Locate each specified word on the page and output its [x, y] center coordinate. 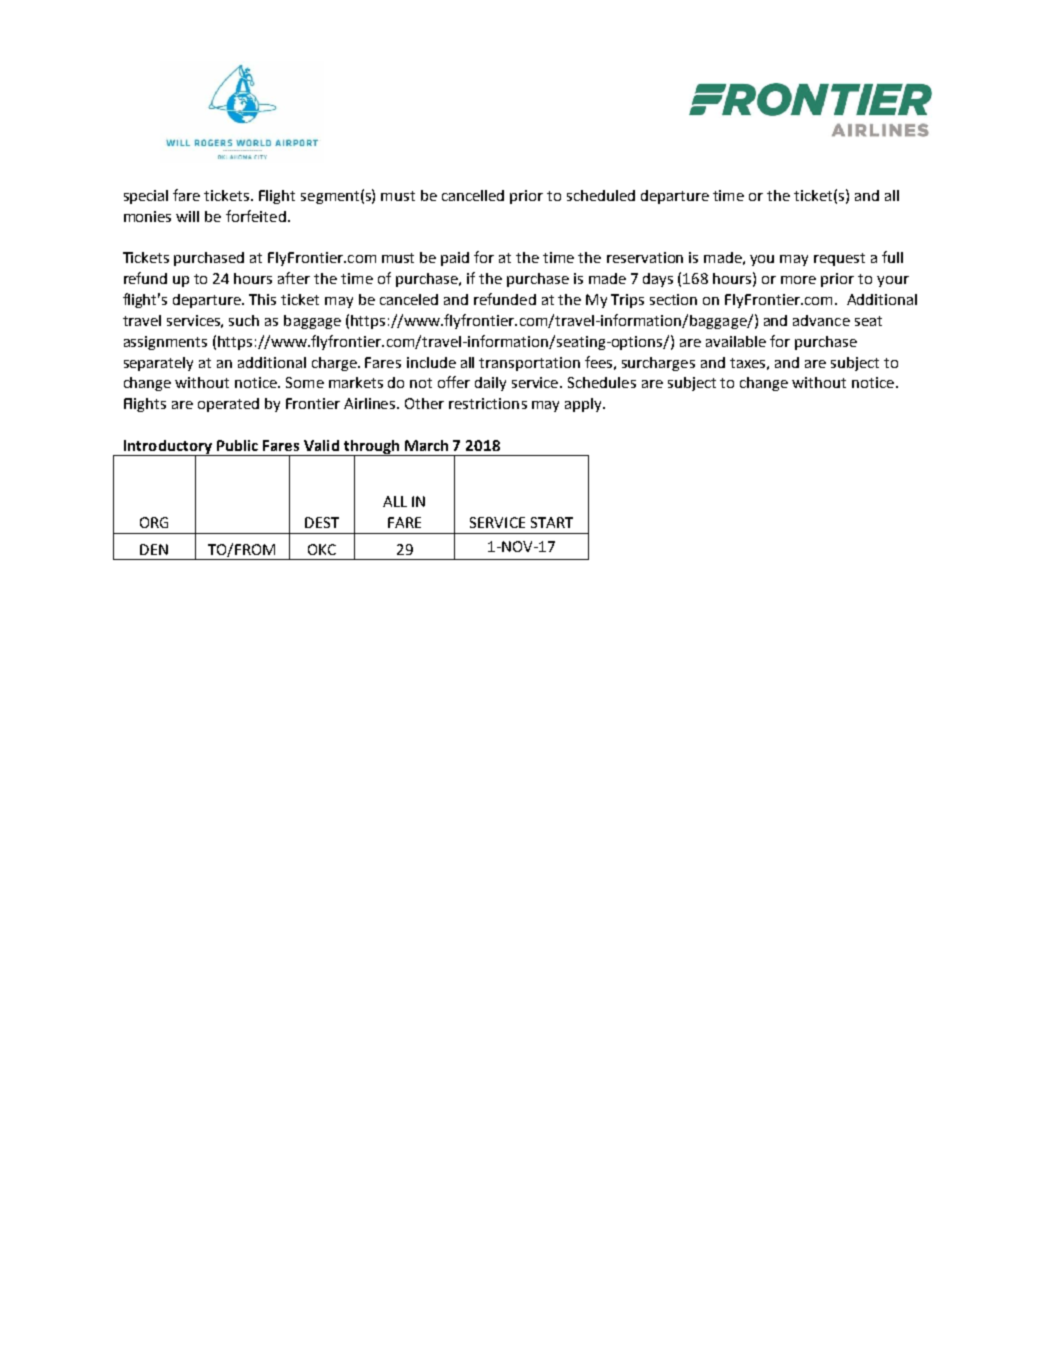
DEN [154, 549]
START [552, 522]
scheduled [601, 195]
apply [584, 405]
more [798, 280]
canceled [409, 299]
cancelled [473, 195]
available [736, 341]
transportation [529, 364]
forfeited [256, 216]
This [262, 299]
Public [237, 445]
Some [305, 382]
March [426, 445]
